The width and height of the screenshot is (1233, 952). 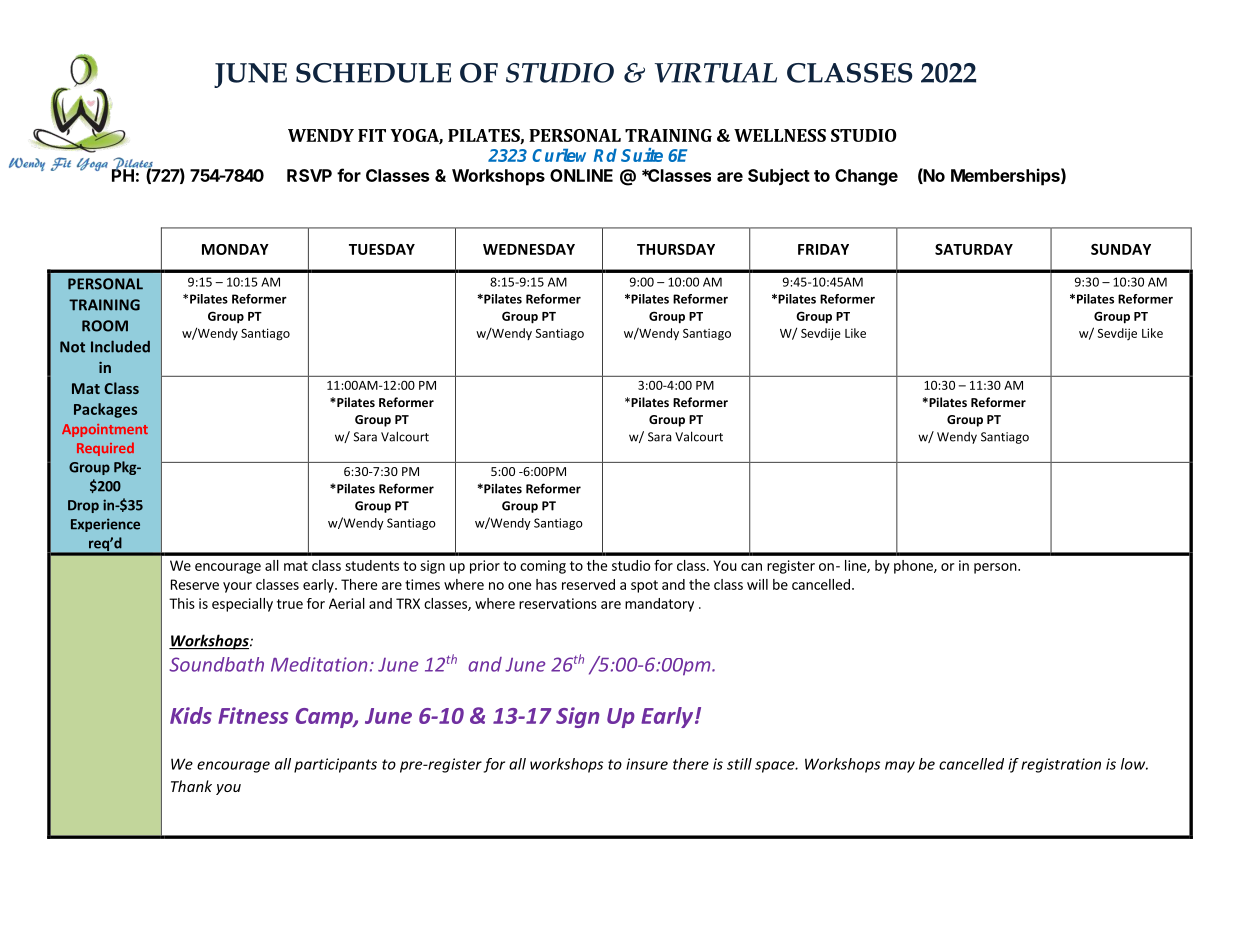 What do you see at coordinates (757, 584) in the screenshot?
I see `will` at bounding box center [757, 584].
